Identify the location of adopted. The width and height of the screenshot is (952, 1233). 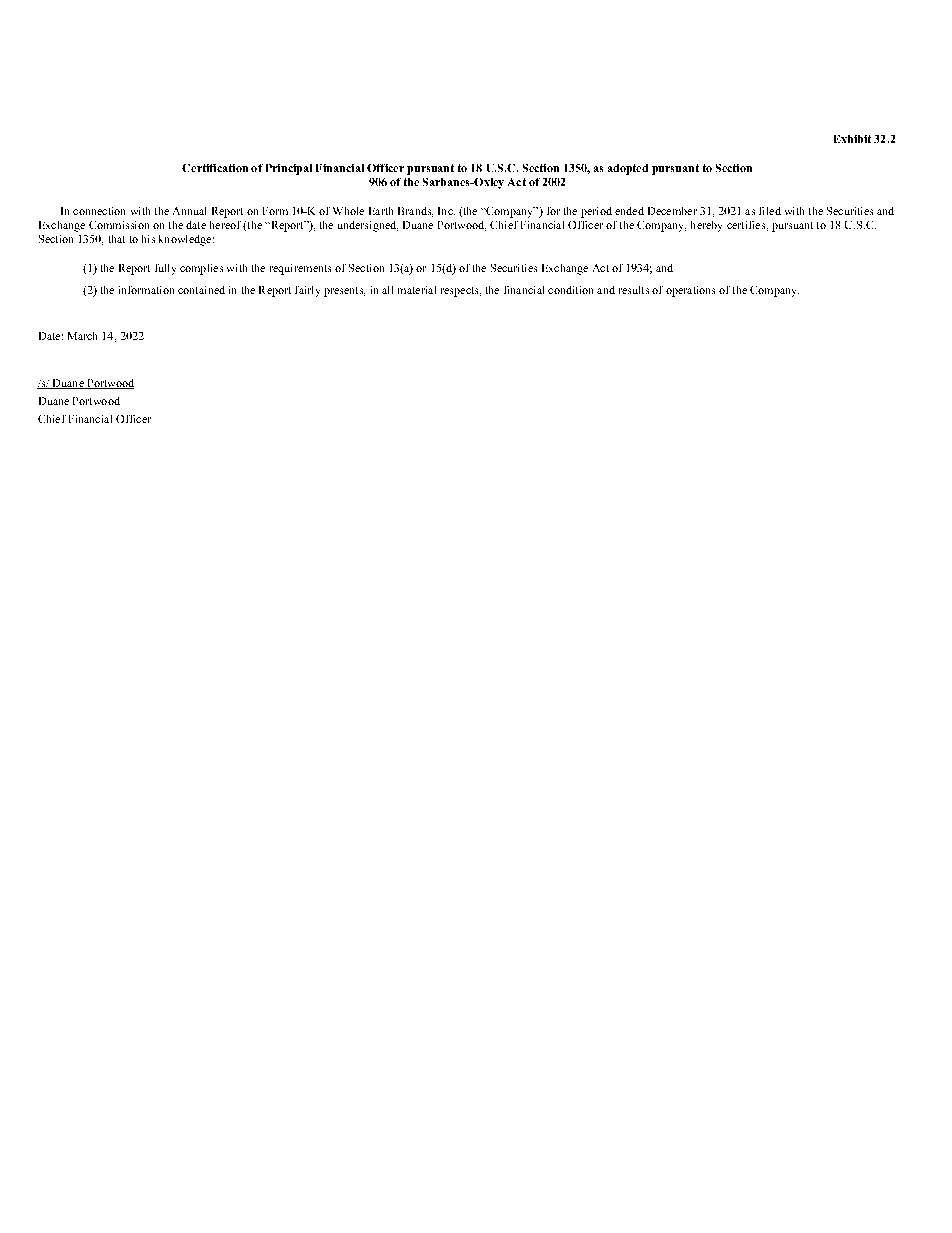
(628, 169).
